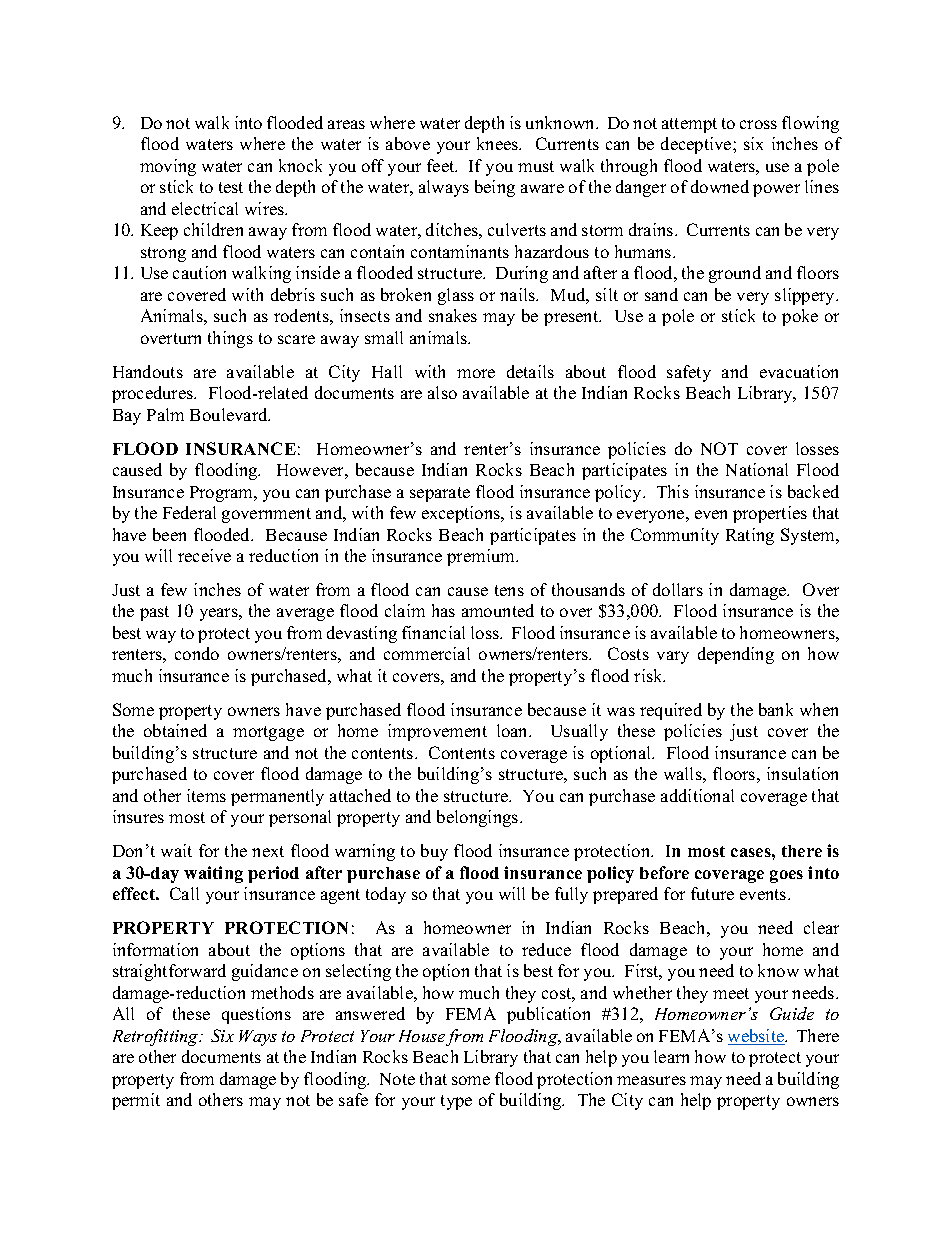 The width and height of the image is (952, 1233). What do you see at coordinates (456, 1102) in the image?
I see `type` at bounding box center [456, 1102].
